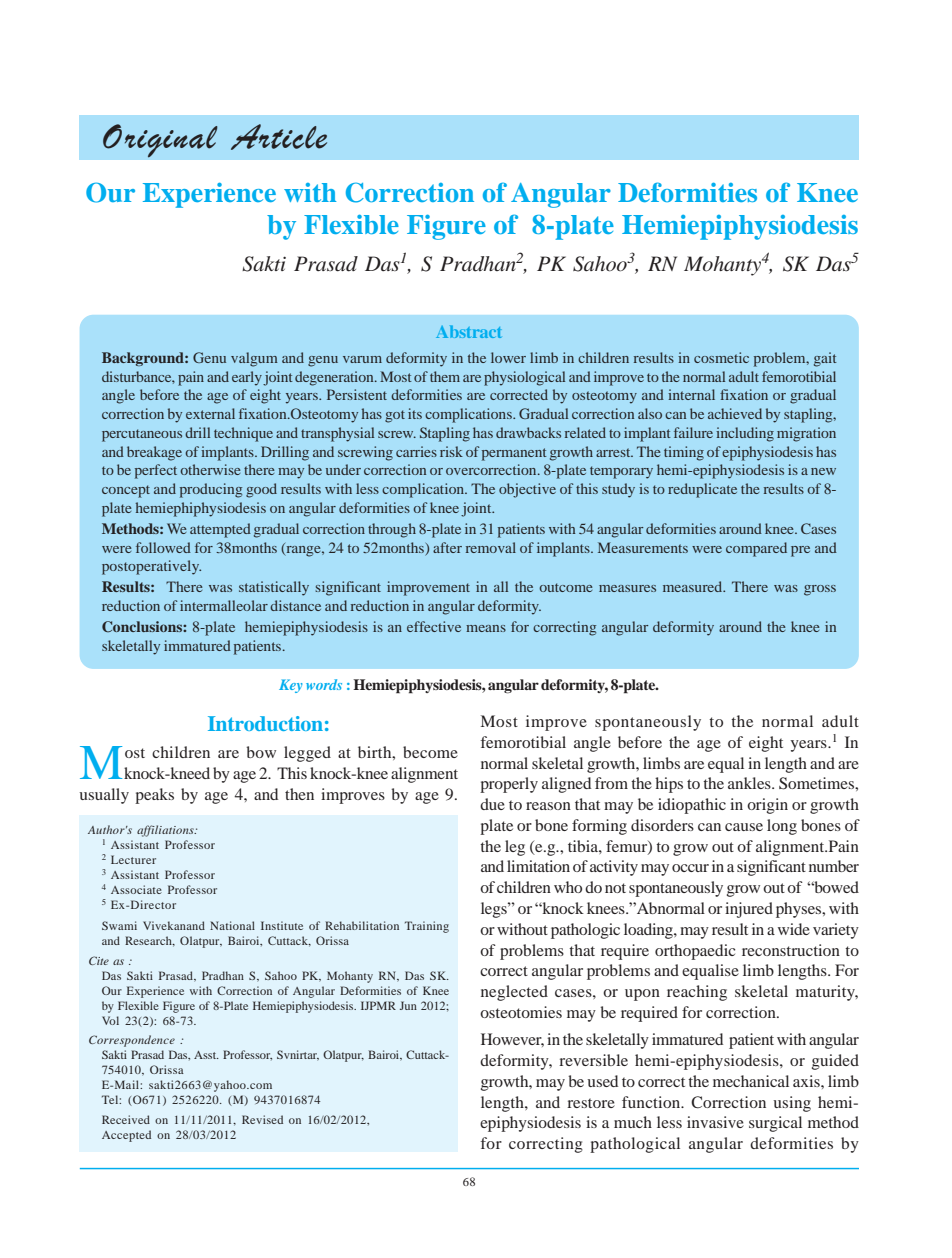 This screenshot has height=1258, width=952. I want to click on due, so click(492, 804).
